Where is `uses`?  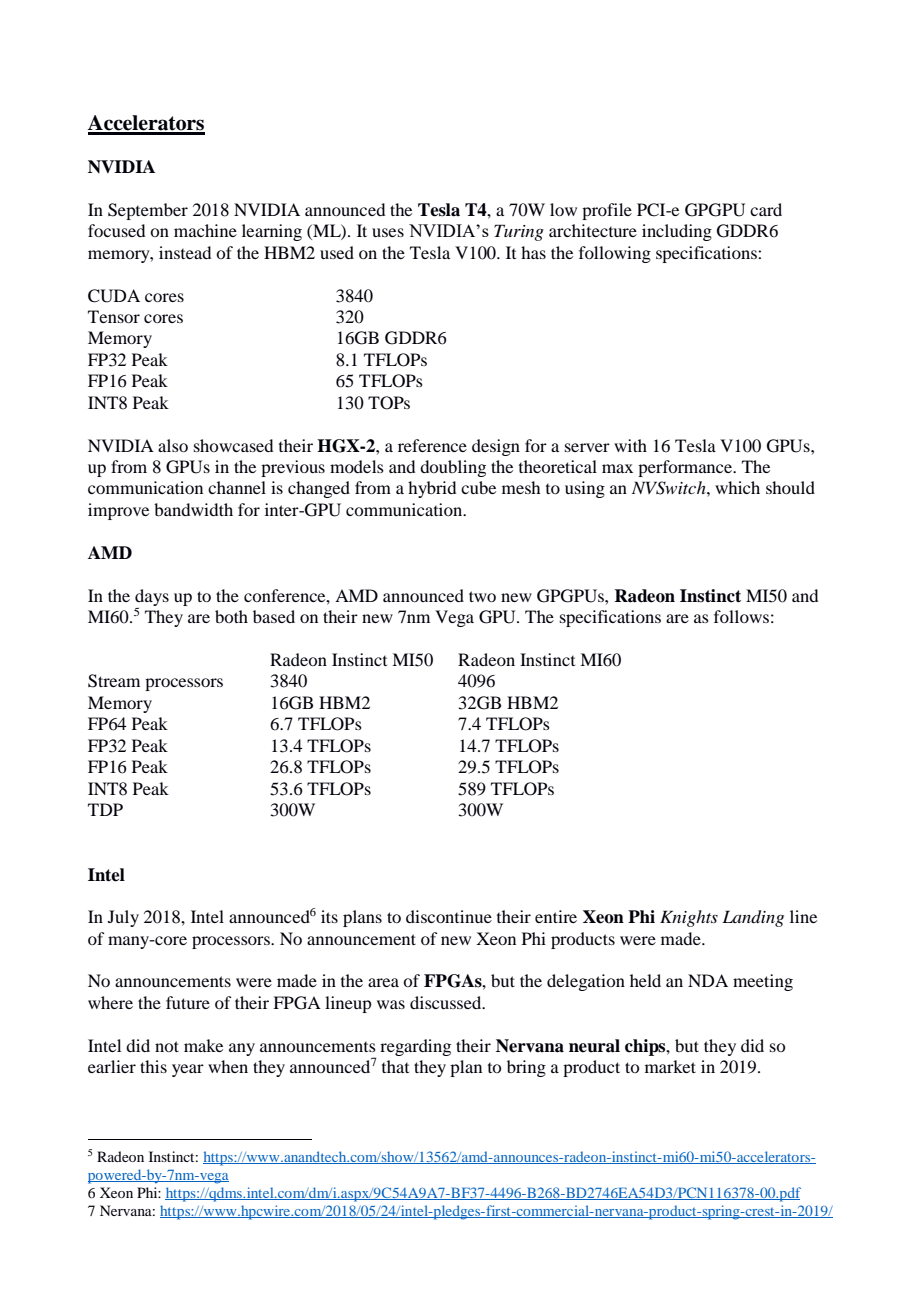
uses is located at coordinates (388, 232).
